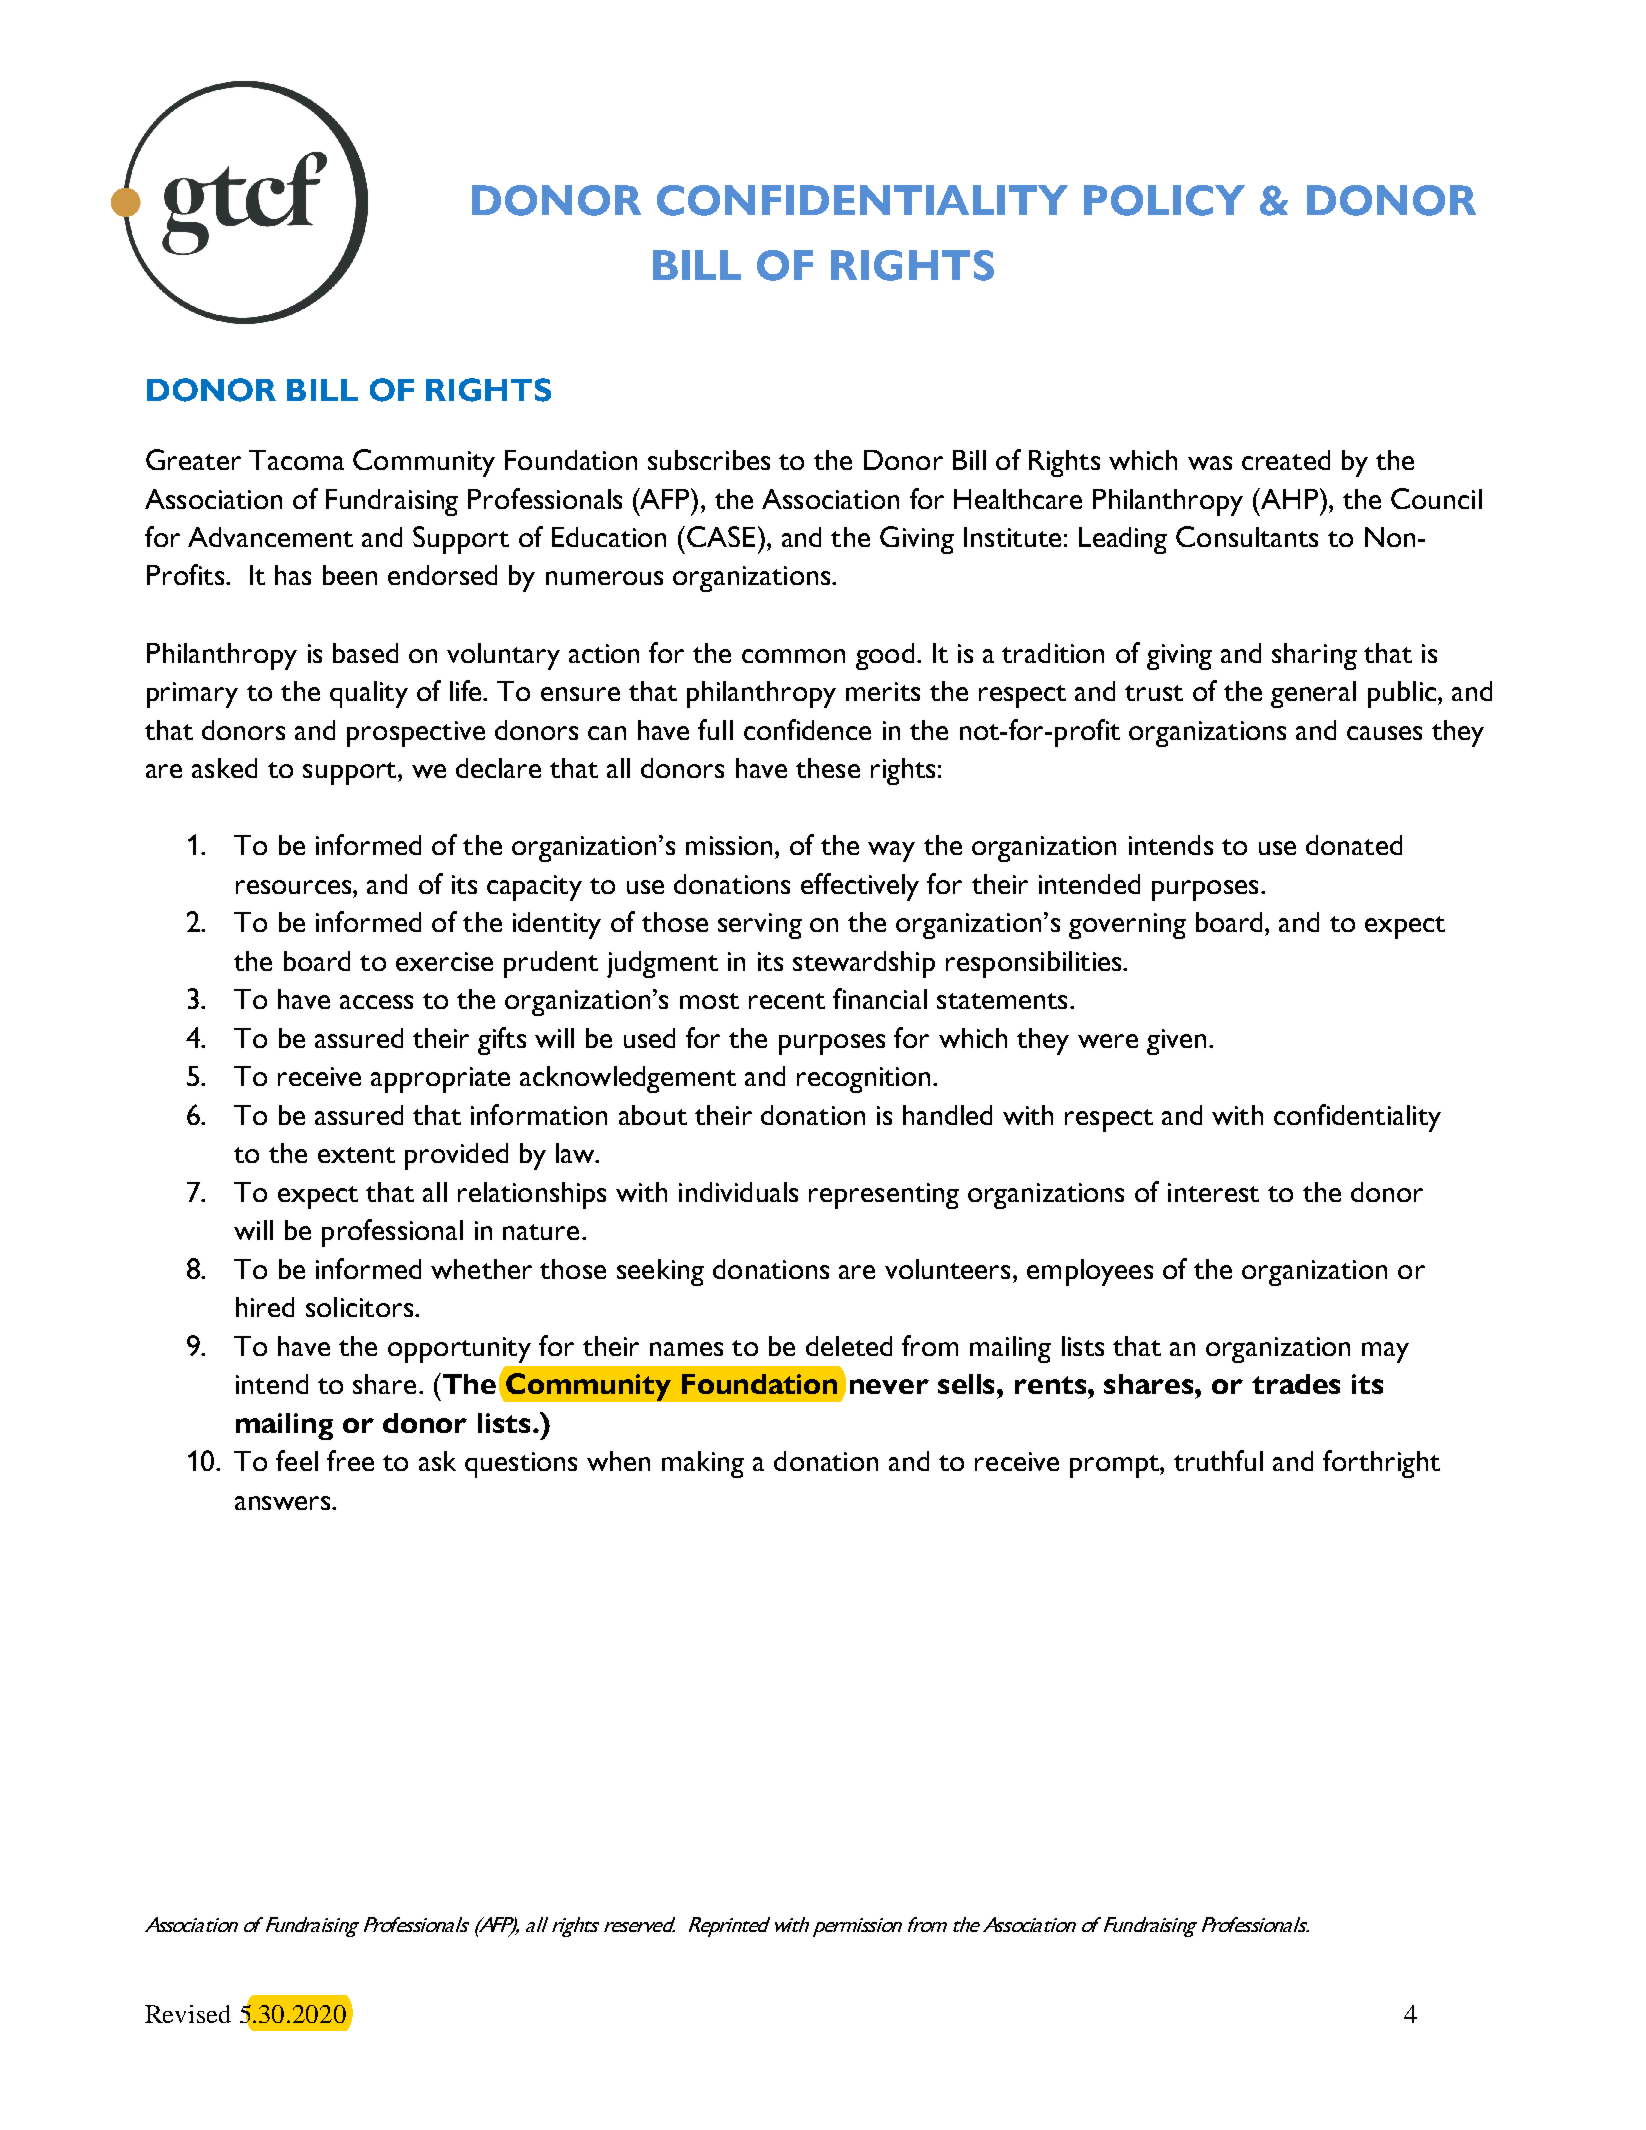  What do you see at coordinates (709, 460) in the image?
I see `subscribes` at bounding box center [709, 460].
